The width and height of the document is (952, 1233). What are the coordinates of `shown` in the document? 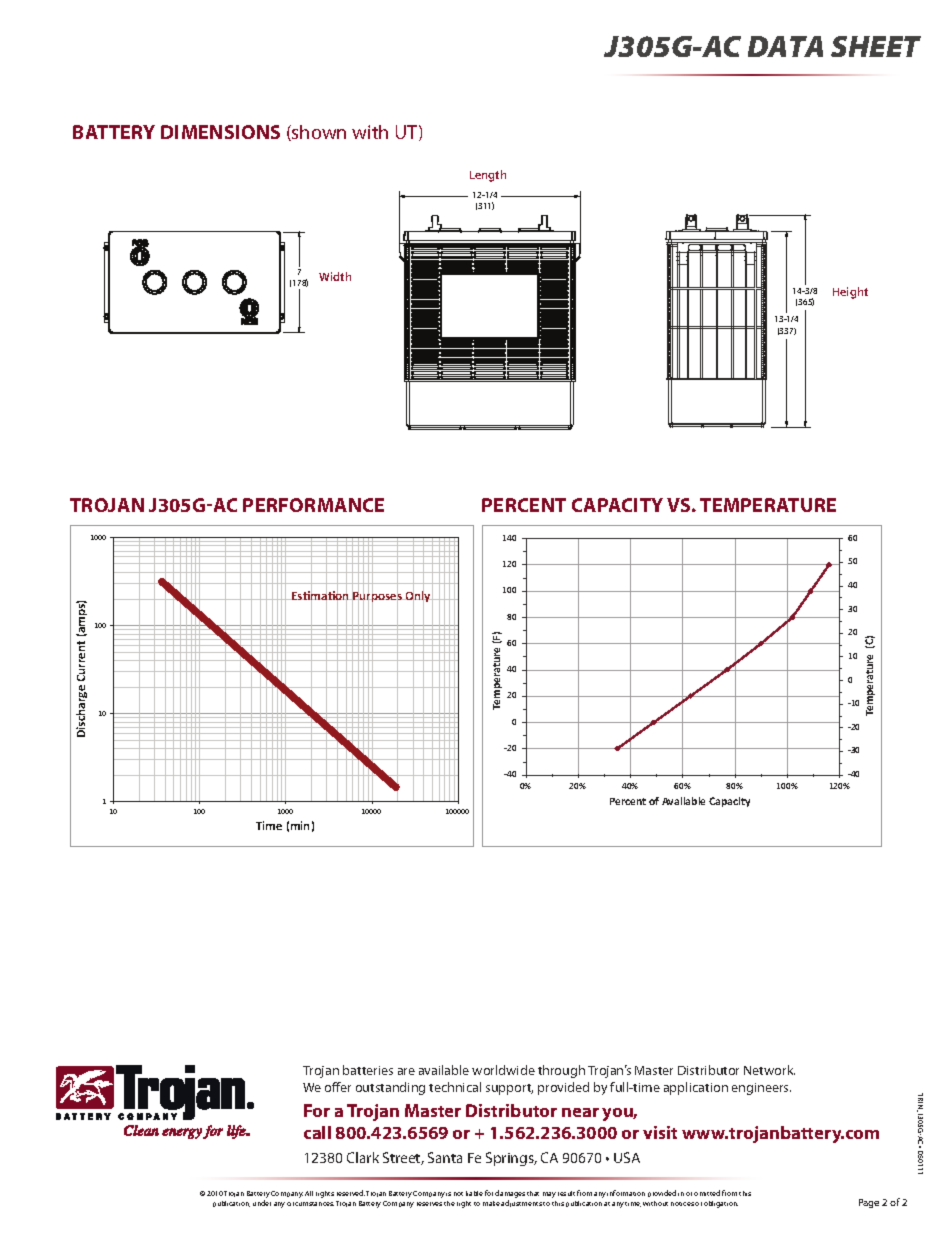 It's located at (318, 133).
